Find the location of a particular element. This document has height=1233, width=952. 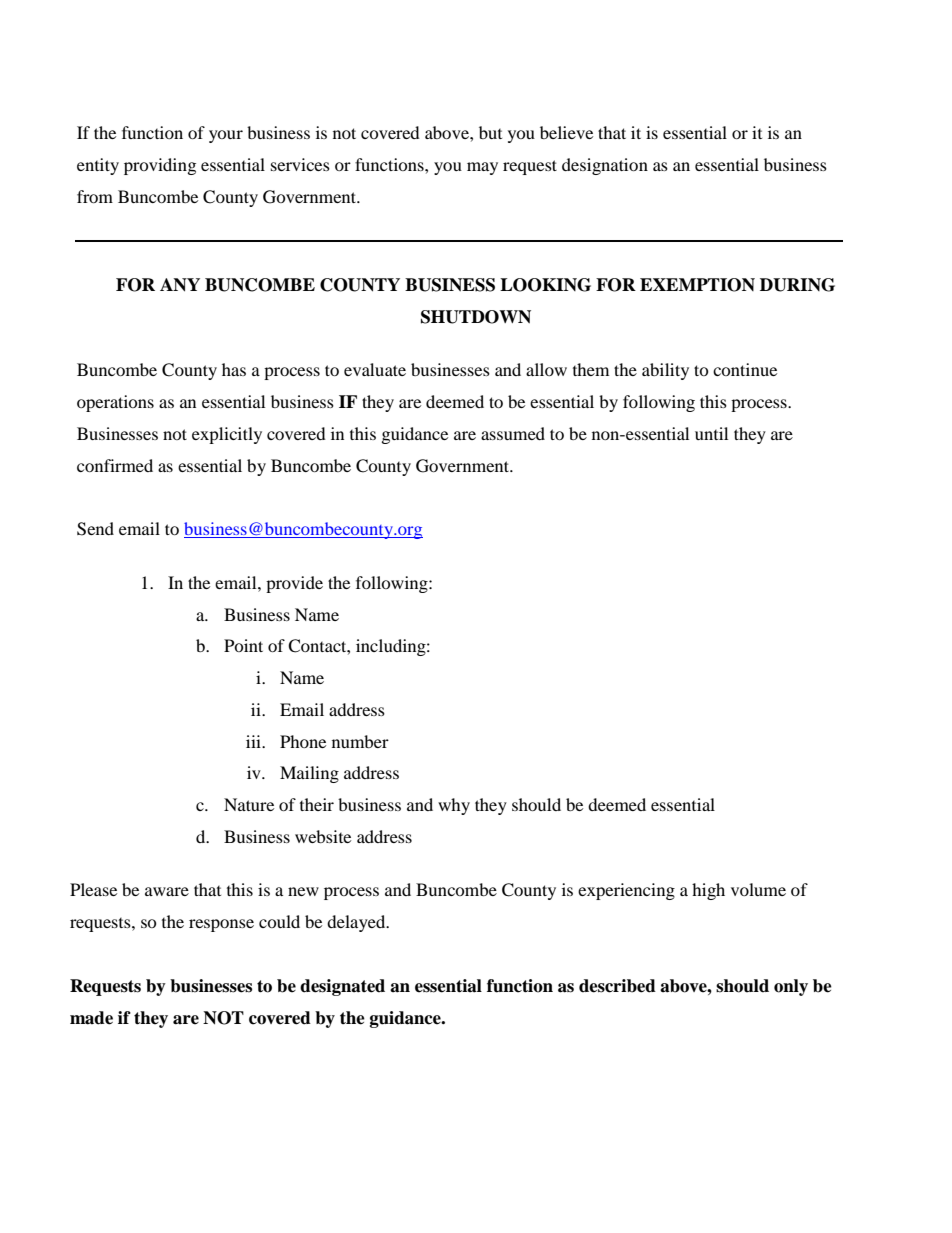

provide is located at coordinates (294, 584).
